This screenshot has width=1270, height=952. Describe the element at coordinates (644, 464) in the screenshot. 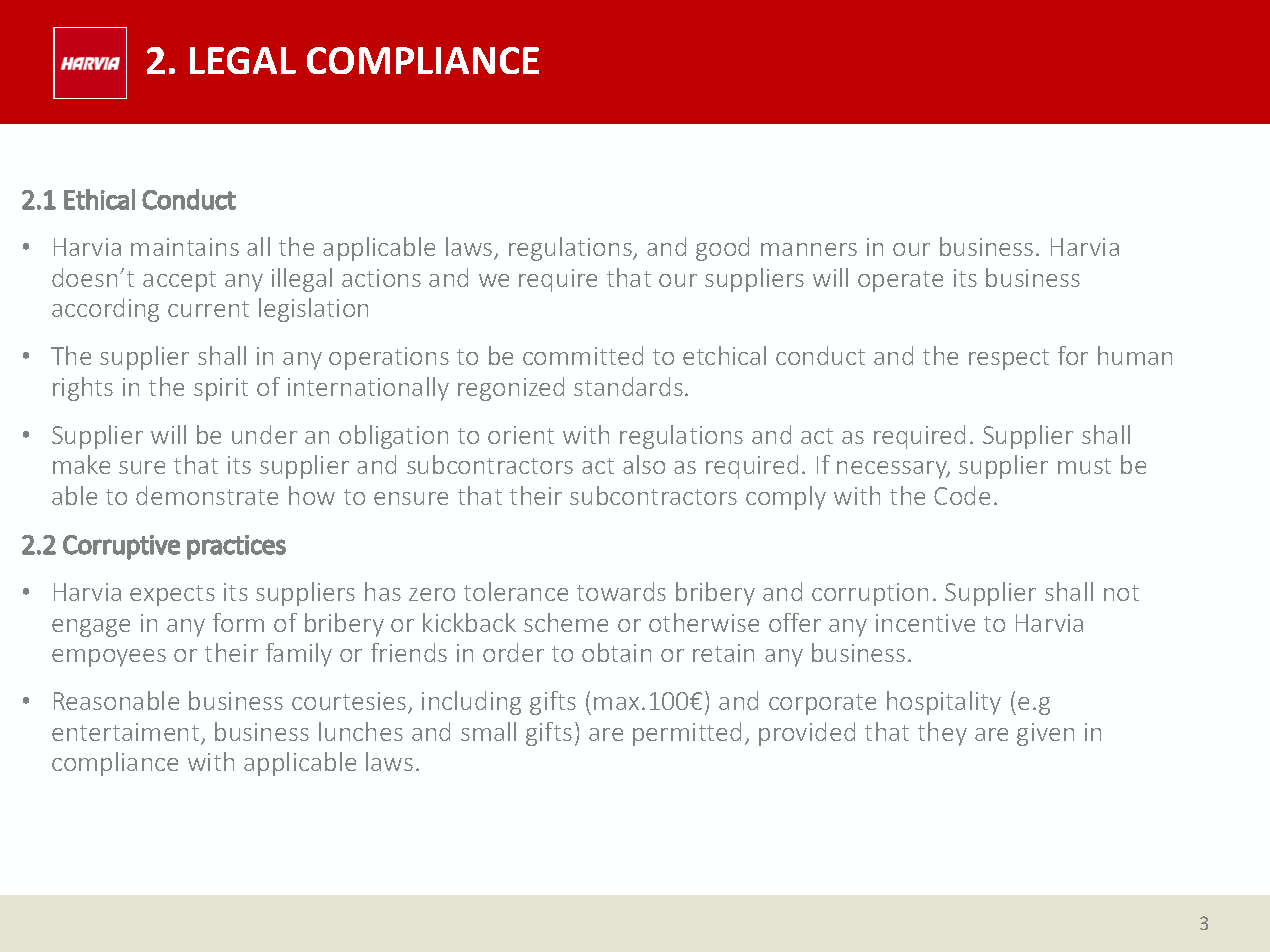

I see `also` at that location.
